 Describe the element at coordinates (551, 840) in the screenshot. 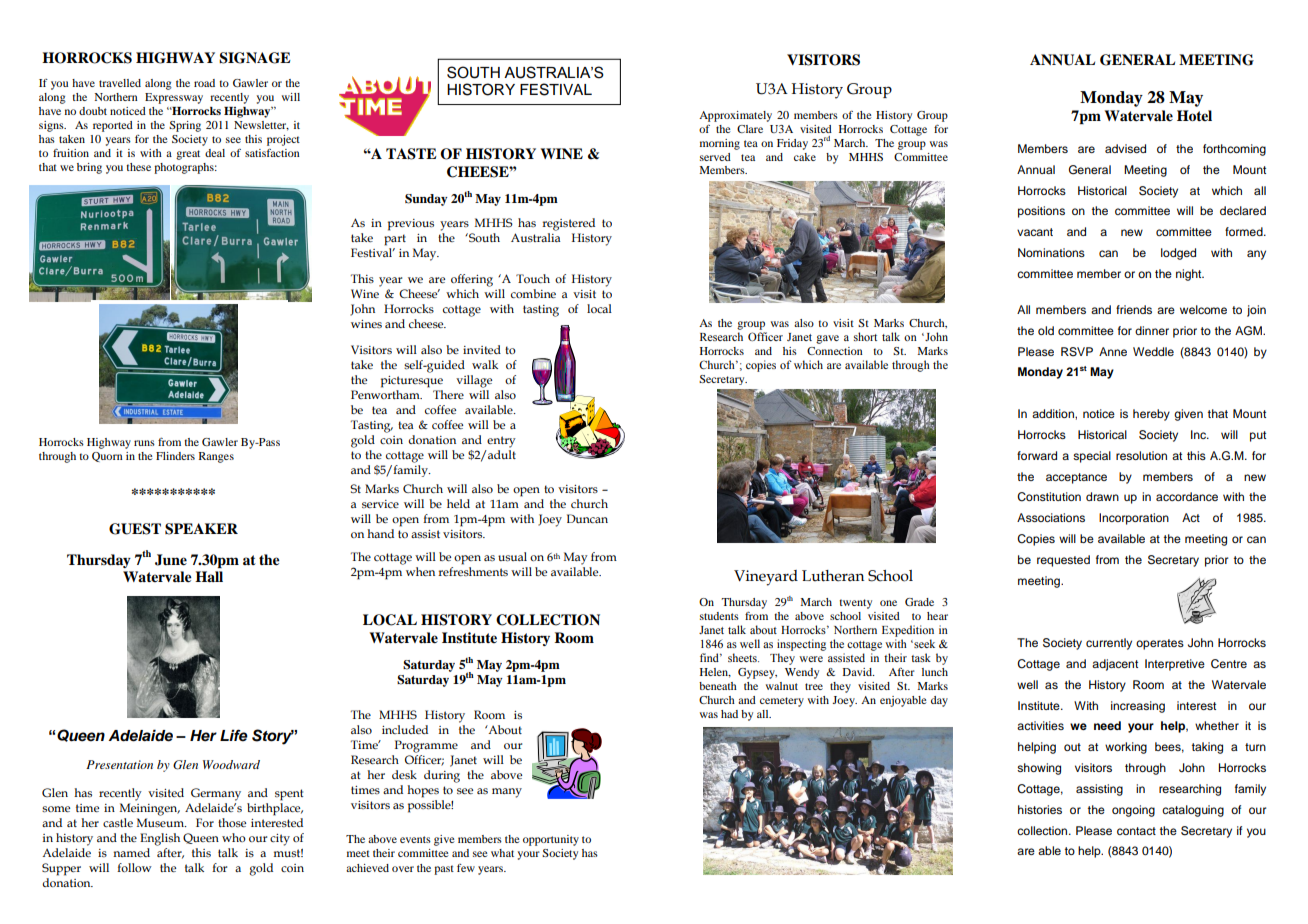

I see `opportunity` at that location.
